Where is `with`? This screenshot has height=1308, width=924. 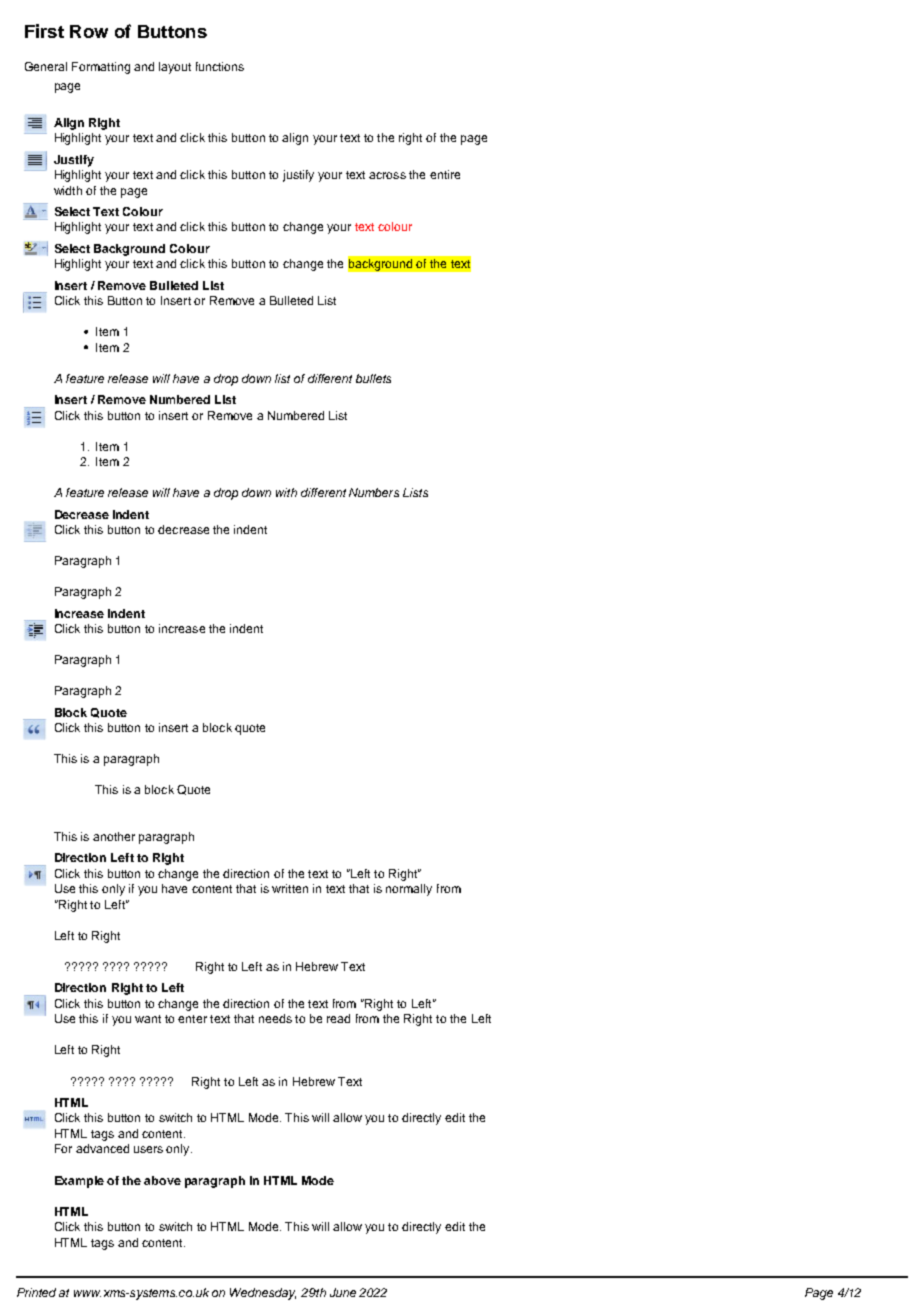 with is located at coordinates (286, 492).
